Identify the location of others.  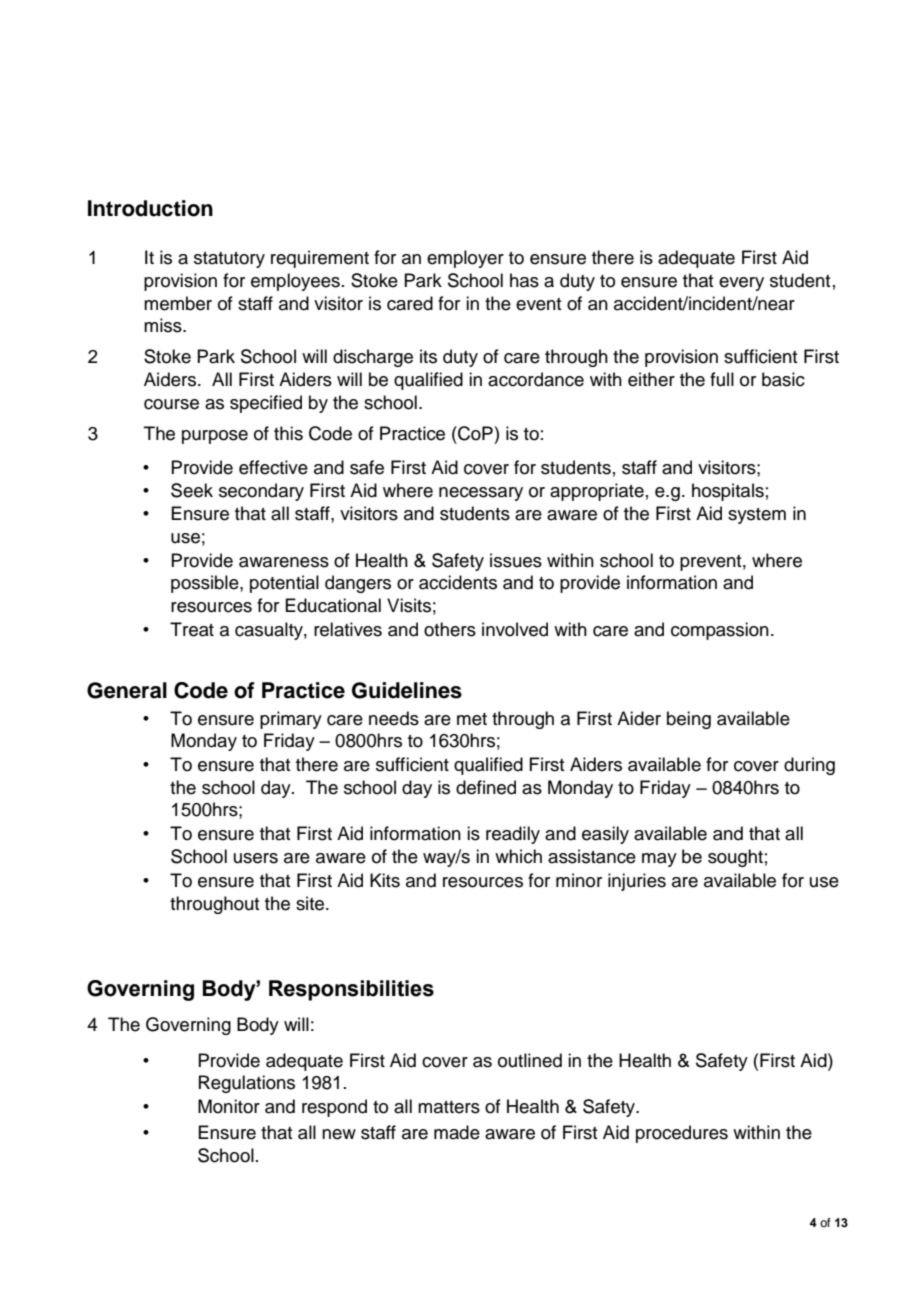
(450, 629).
